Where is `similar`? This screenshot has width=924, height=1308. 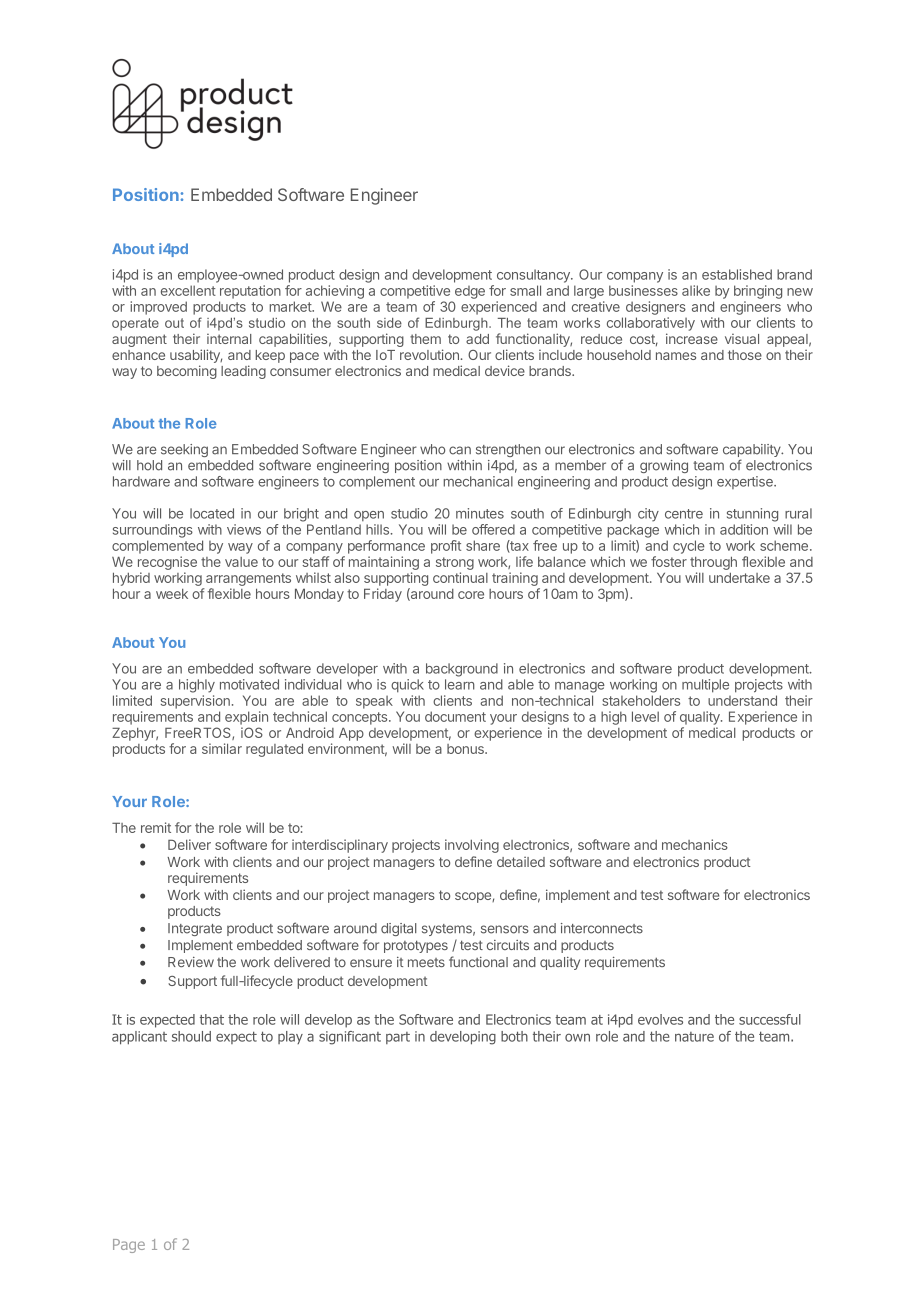 similar is located at coordinates (222, 748).
